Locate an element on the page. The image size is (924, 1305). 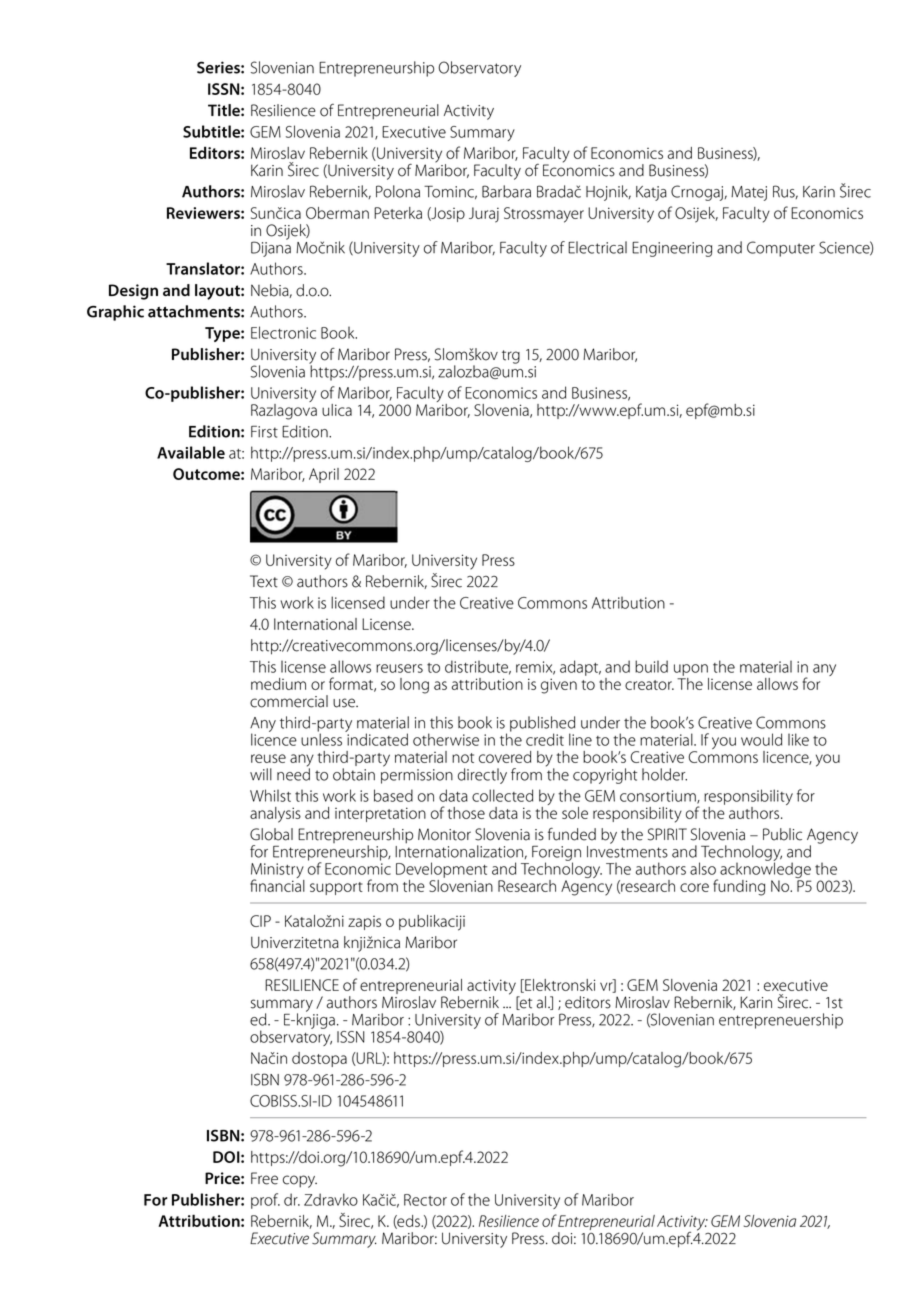
core is located at coordinates (694, 887).
